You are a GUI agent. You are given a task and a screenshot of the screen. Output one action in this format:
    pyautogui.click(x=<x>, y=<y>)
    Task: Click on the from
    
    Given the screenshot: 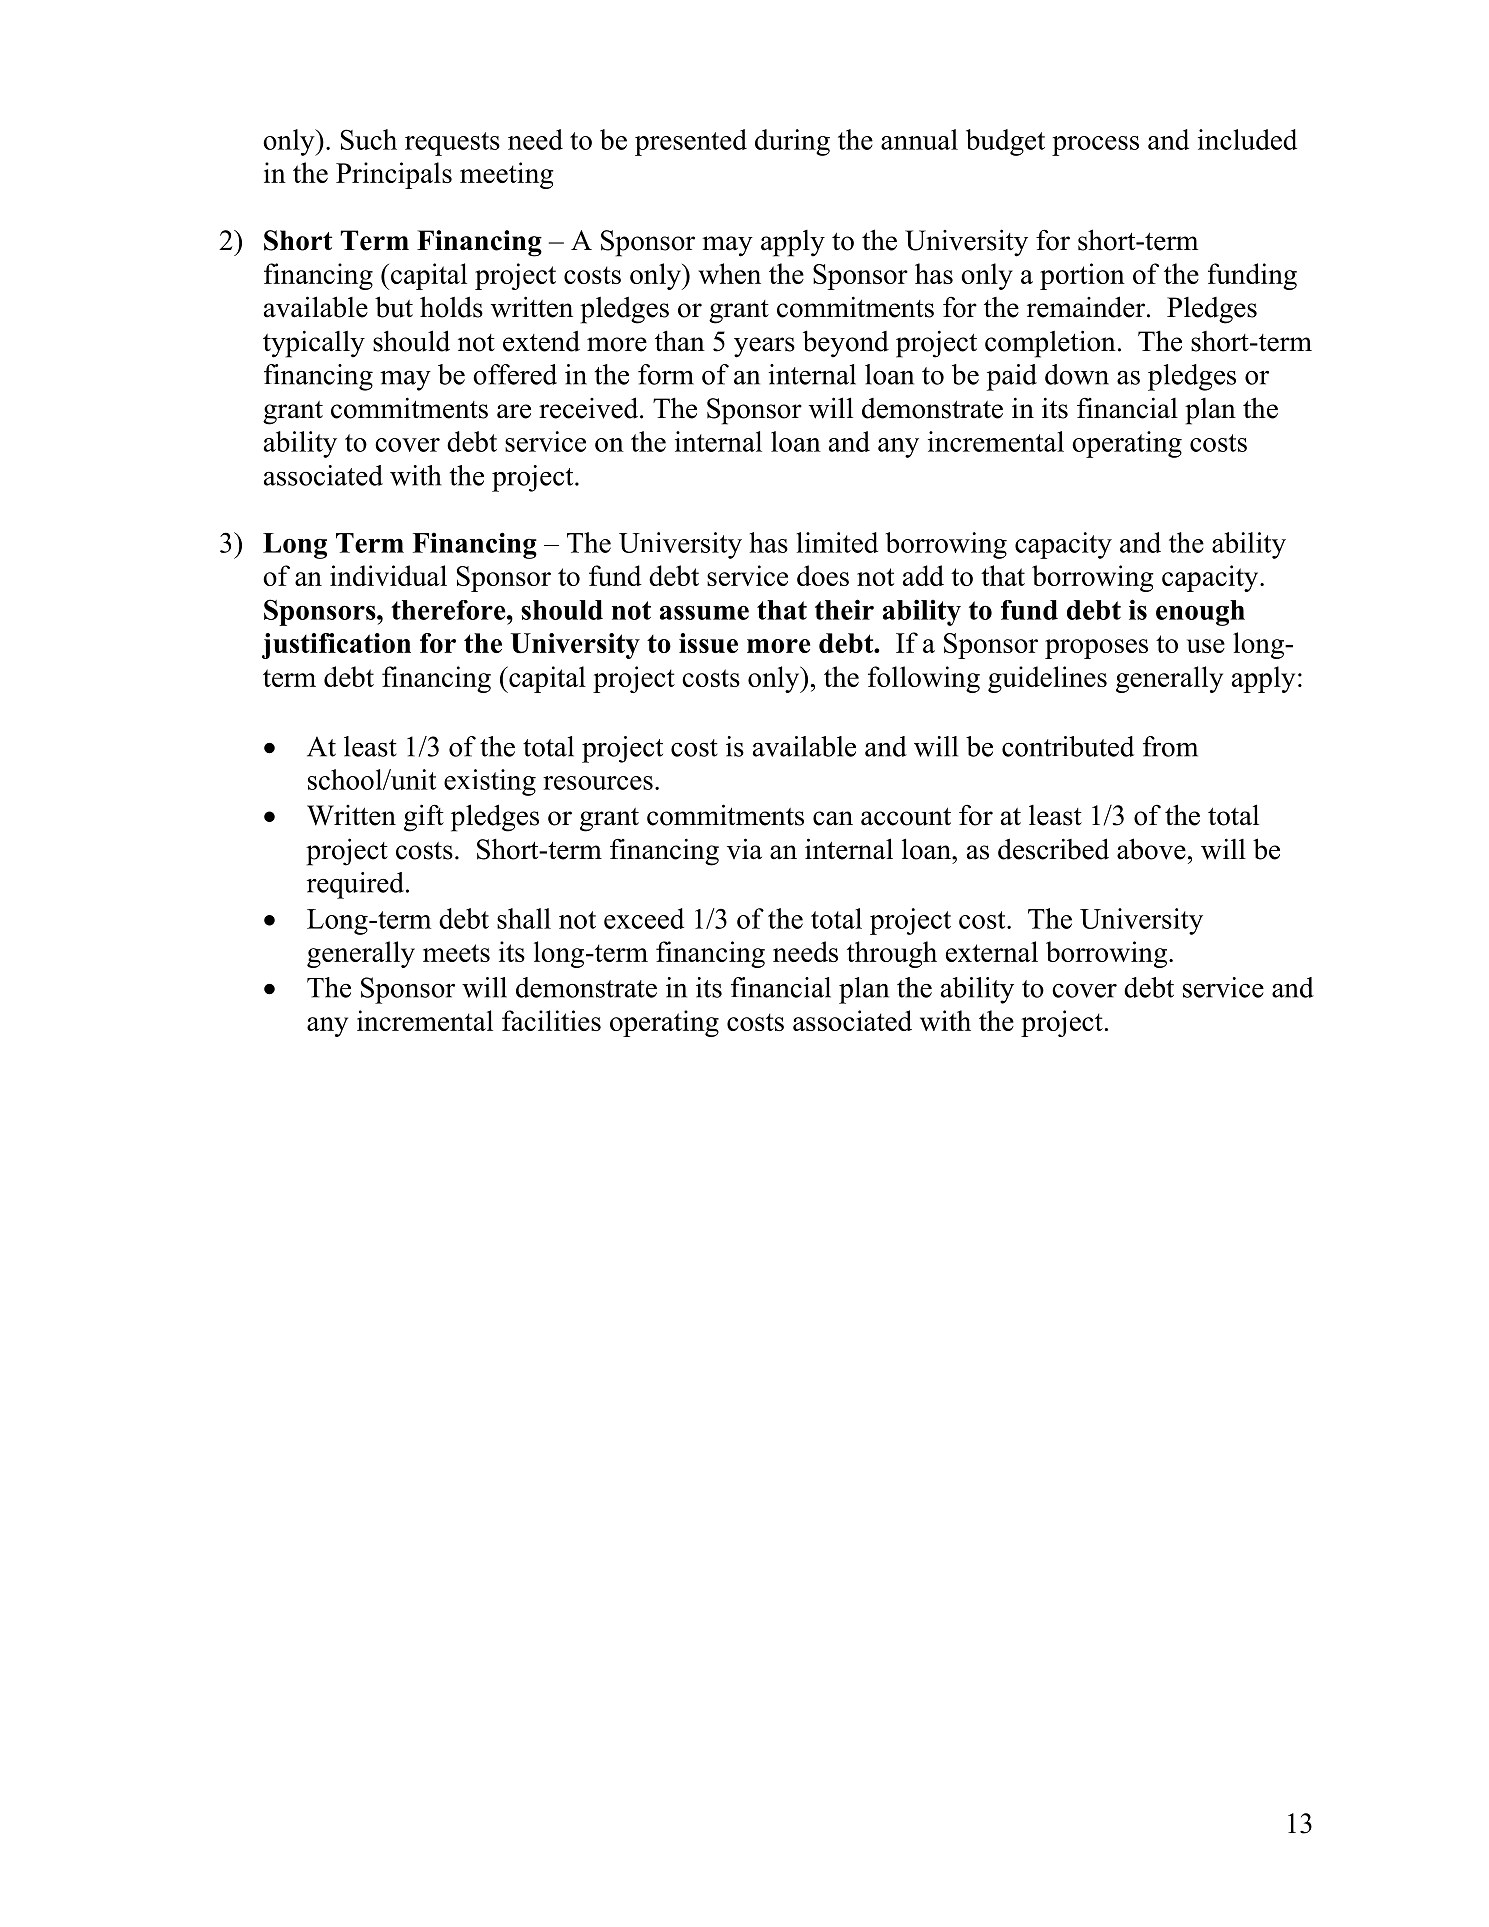 What is the action you would take?
    pyautogui.click(x=1170, y=746)
